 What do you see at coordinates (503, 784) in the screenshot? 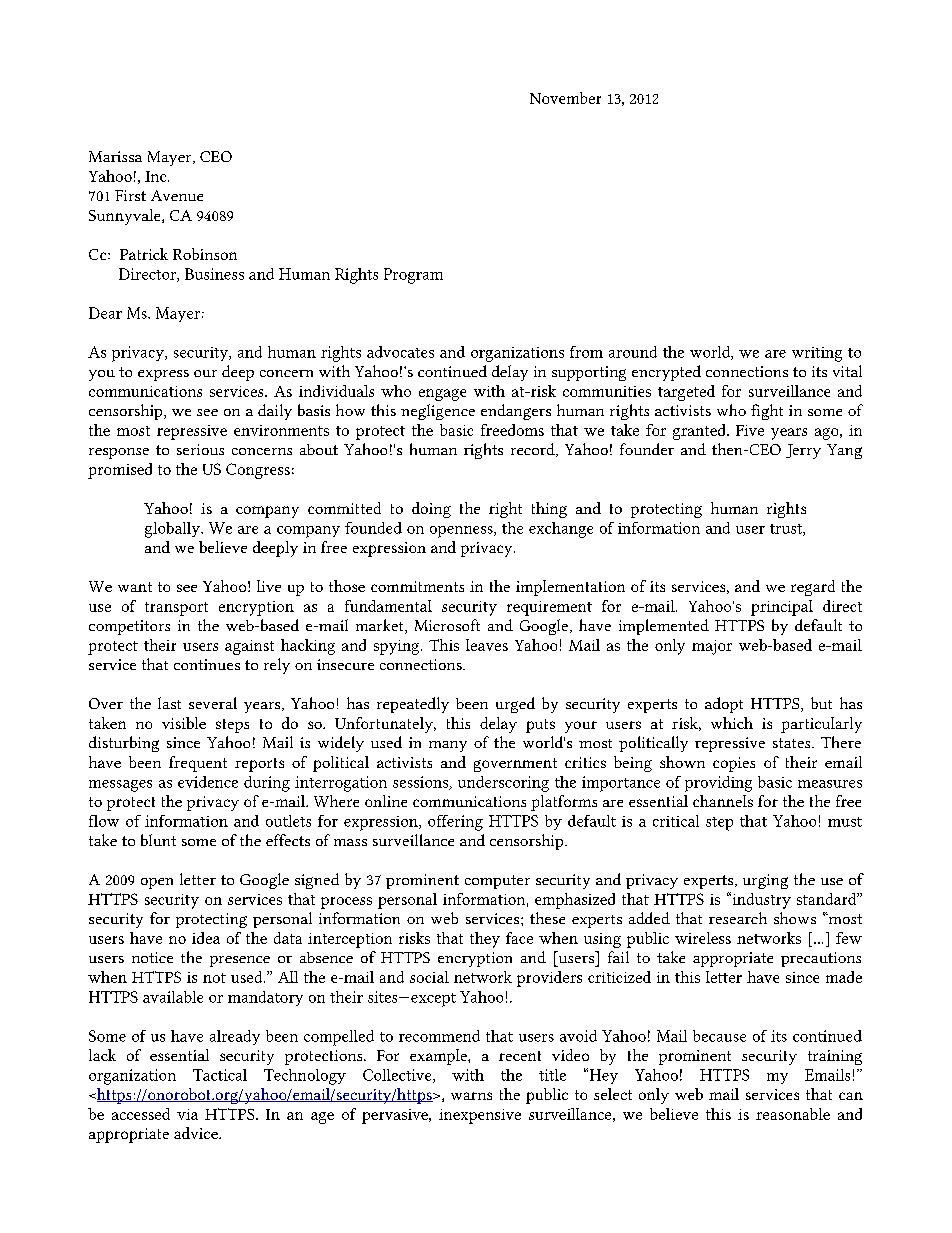
I see `underscoring` at bounding box center [503, 784].
